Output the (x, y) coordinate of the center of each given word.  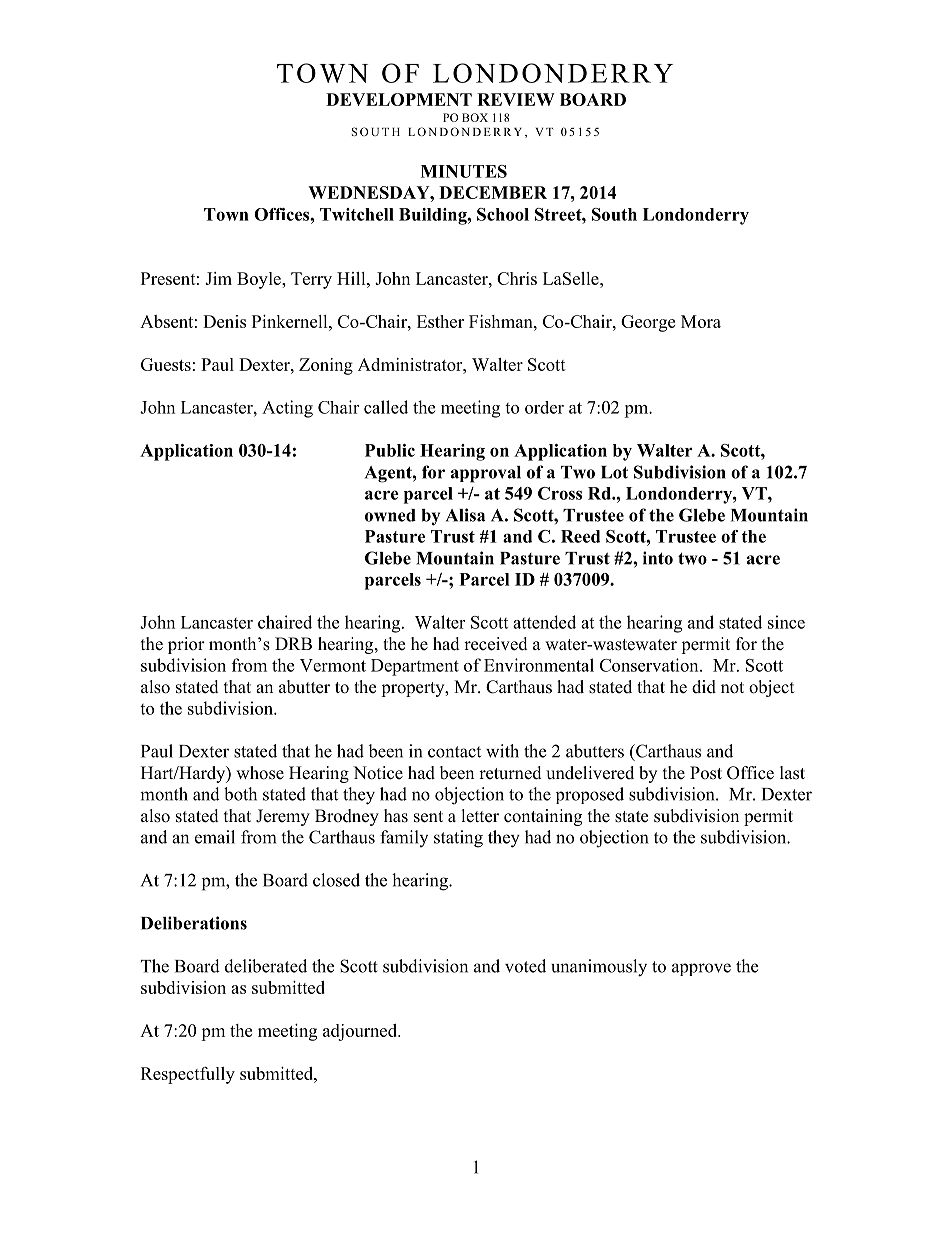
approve (701, 969)
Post (706, 773)
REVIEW (516, 99)
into (658, 558)
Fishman (502, 321)
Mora (701, 321)
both (240, 794)
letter (480, 816)
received (496, 644)
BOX (475, 117)
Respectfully (188, 1075)
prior (186, 645)
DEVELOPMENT (399, 99)
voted (525, 966)
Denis (224, 321)
